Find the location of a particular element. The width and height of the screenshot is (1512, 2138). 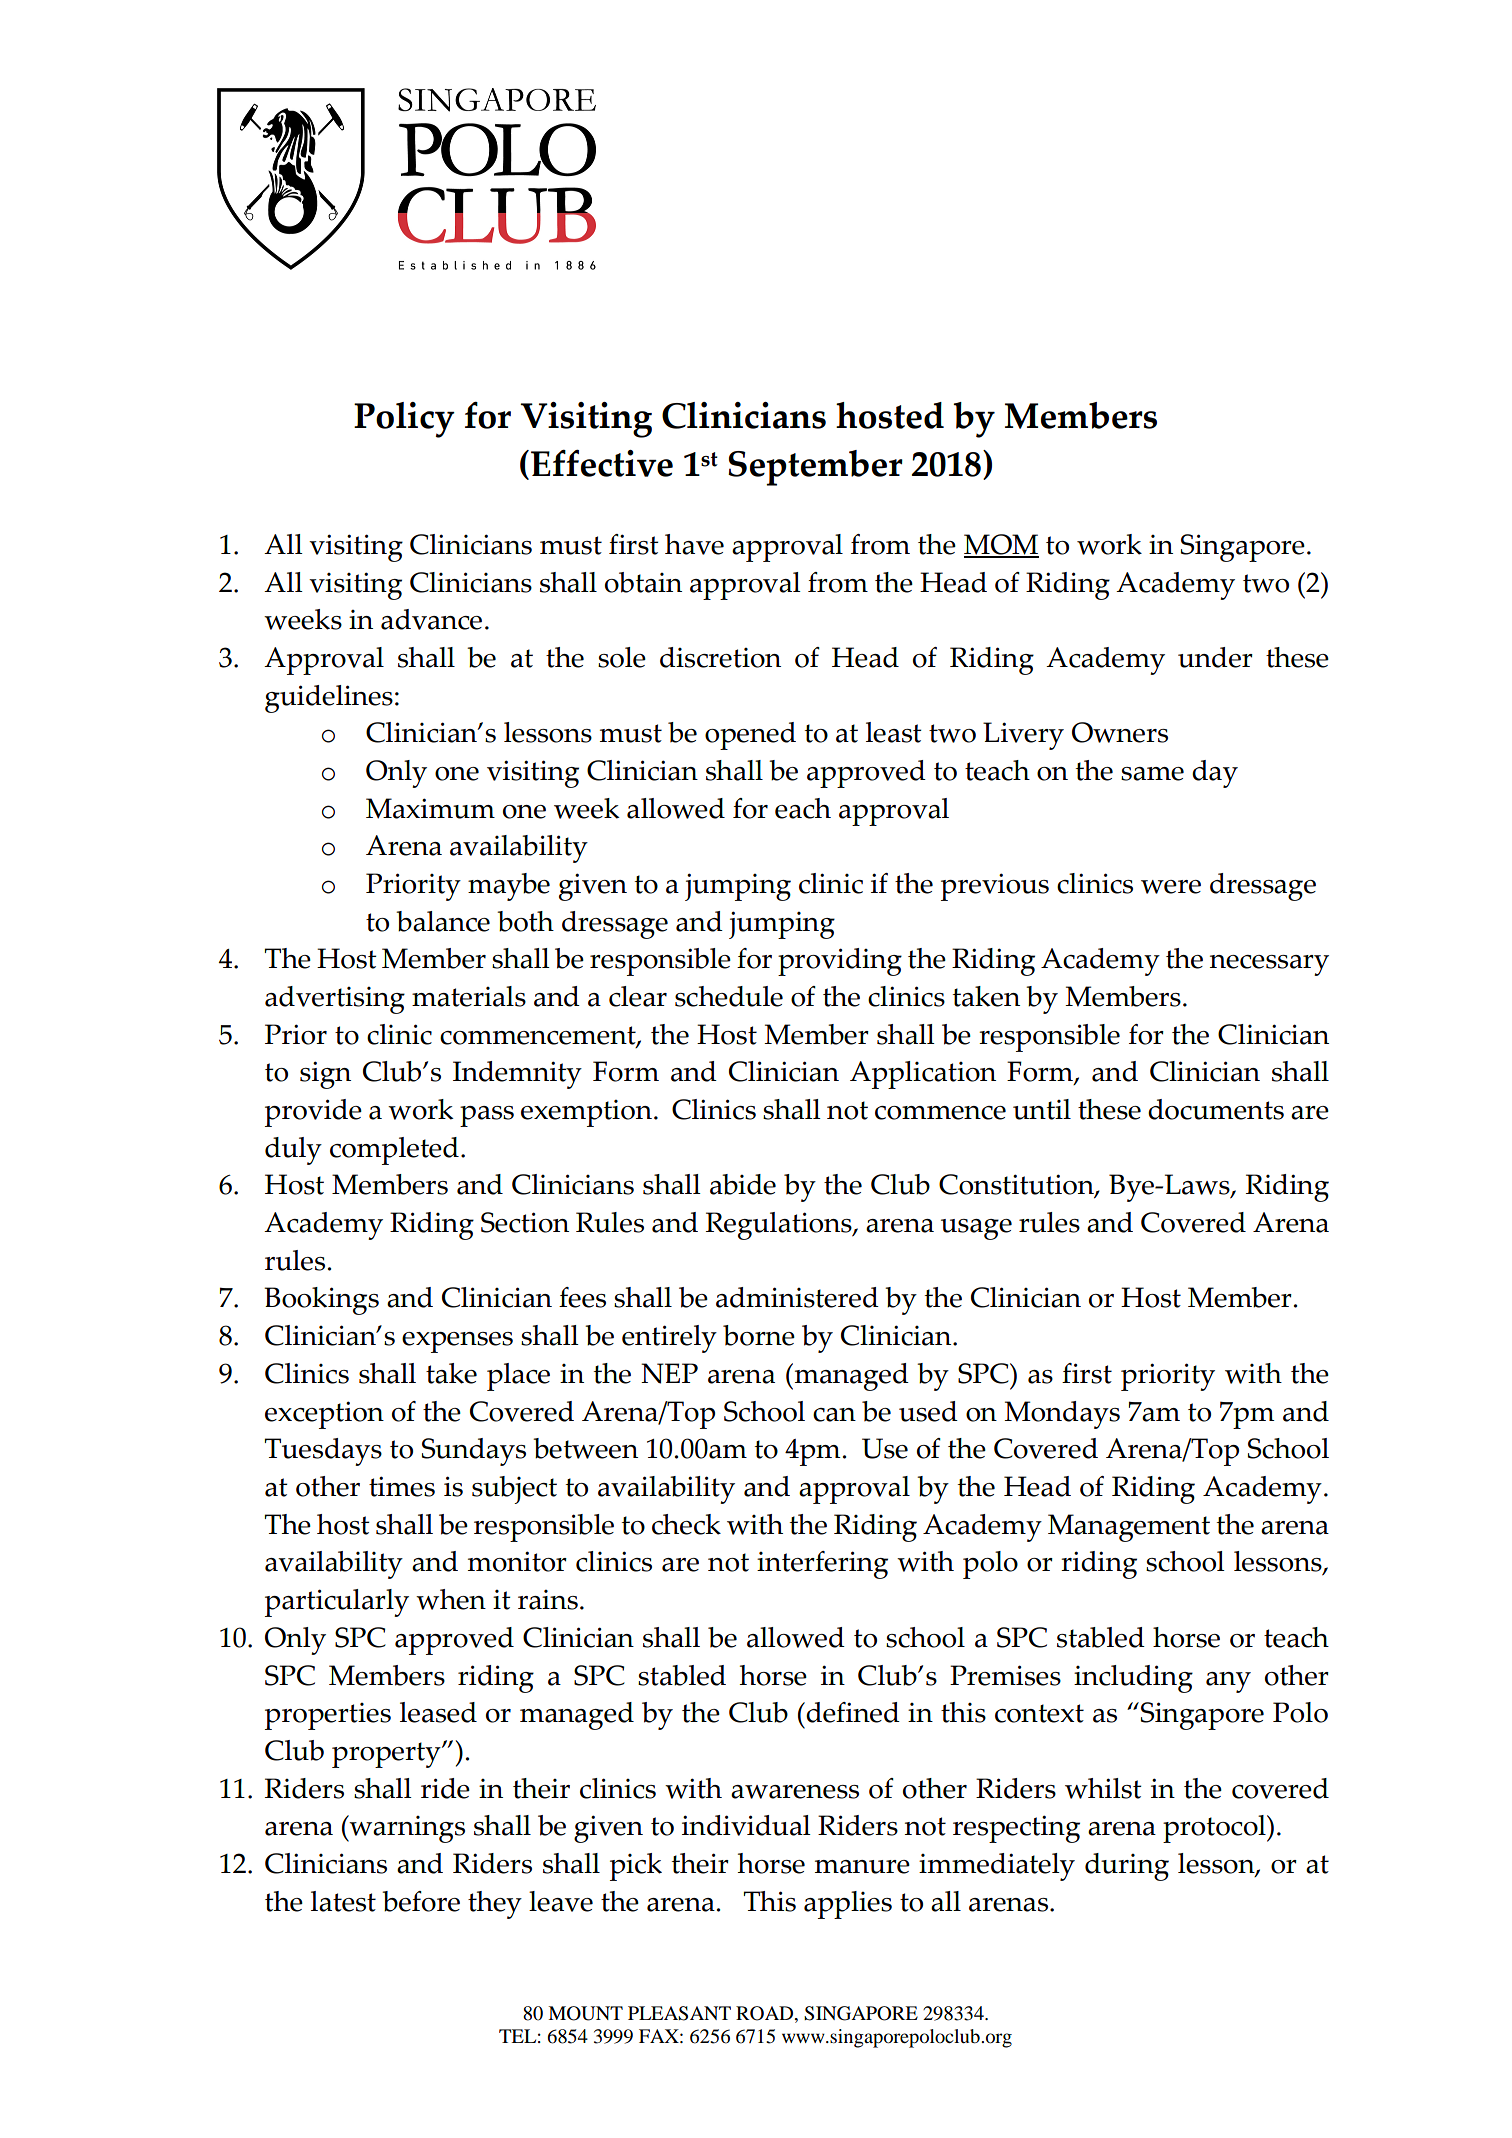

Management is located at coordinates (1129, 1528).
